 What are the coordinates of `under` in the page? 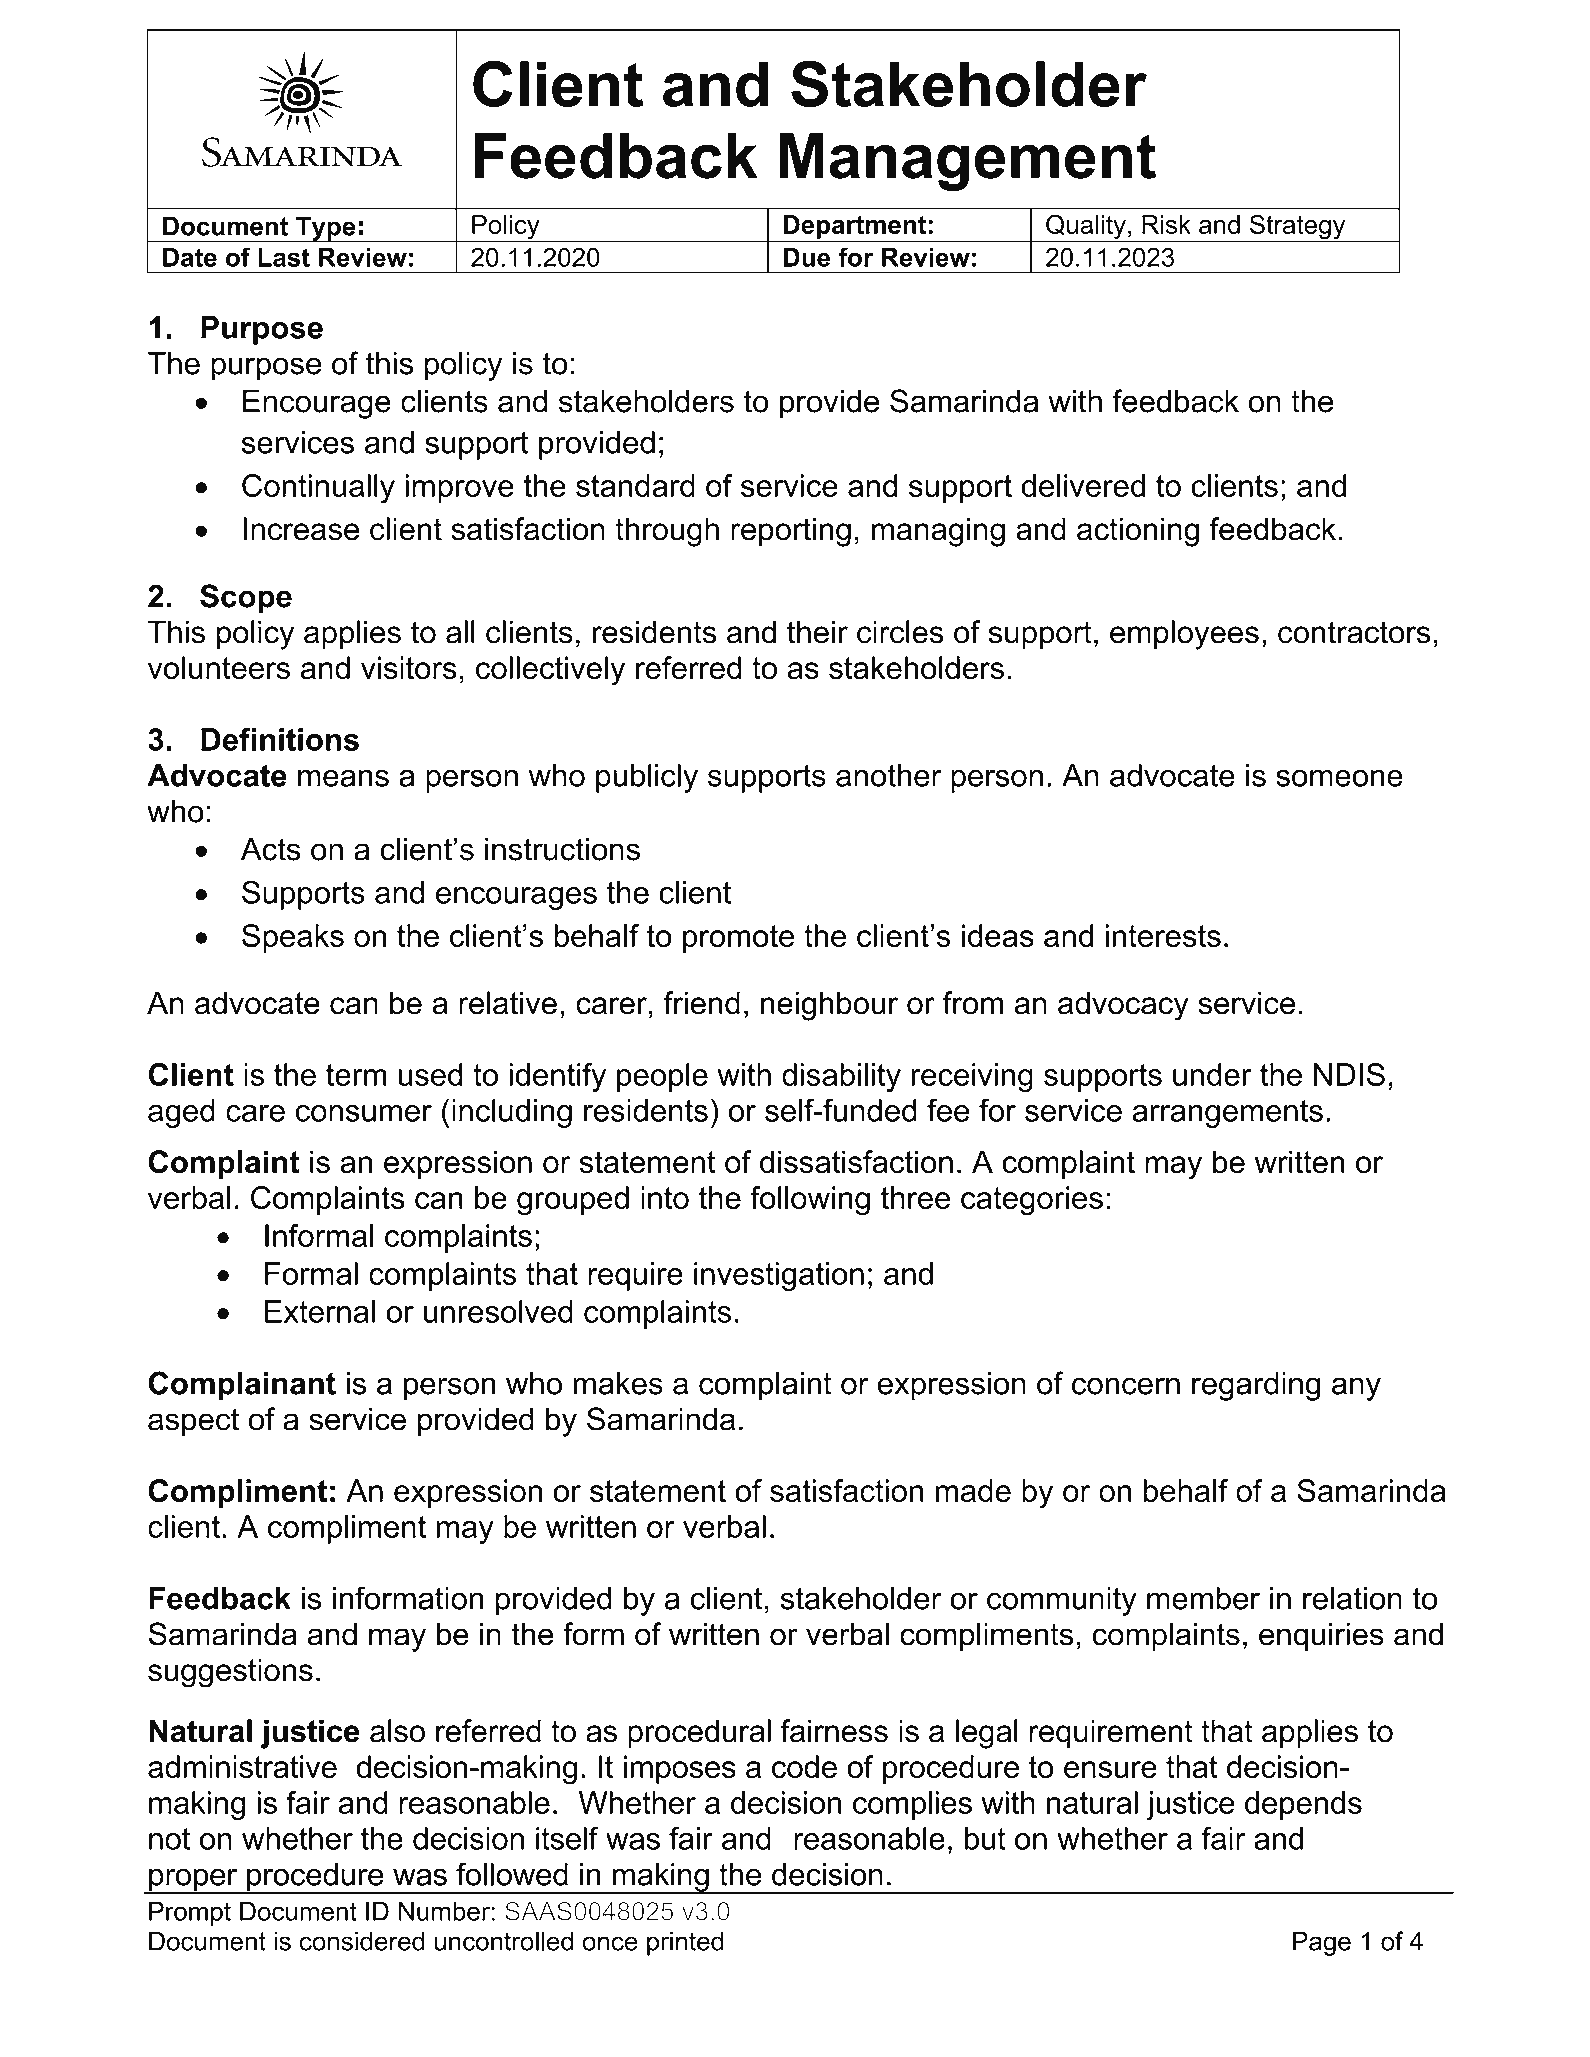 It's located at (1212, 1074).
